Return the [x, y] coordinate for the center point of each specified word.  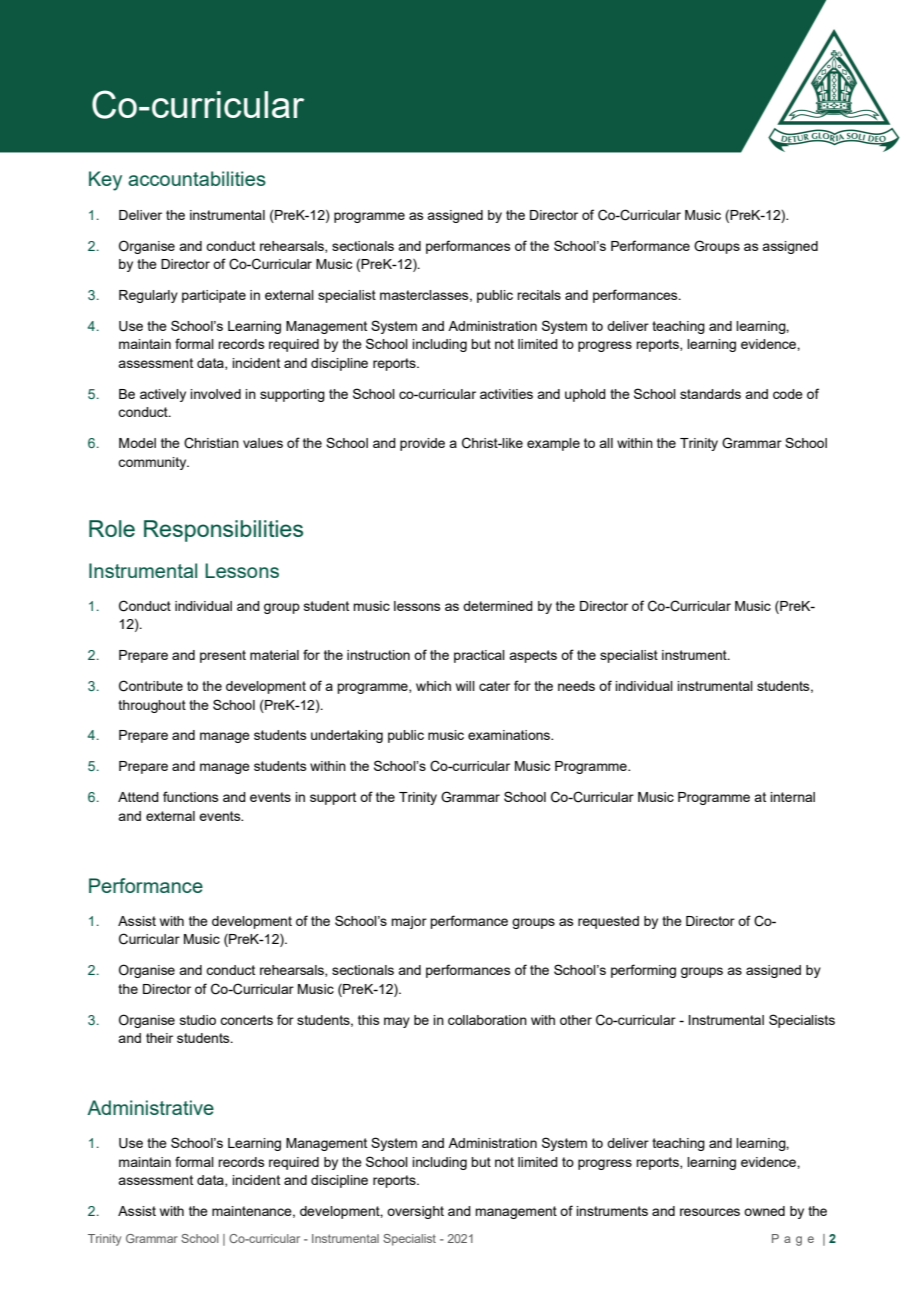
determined [498, 606]
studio [198, 1020]
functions [191, 796]
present [223, 656]
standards [710, 394]
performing [643, 971]
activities [506, 394]
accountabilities [197, 178]
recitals [539, 295]
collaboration [487, 1020]
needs [576, 686]
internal [792, 797]
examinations [510, 735]
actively [163, 395]
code [788, 394]
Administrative [150, 1107]
